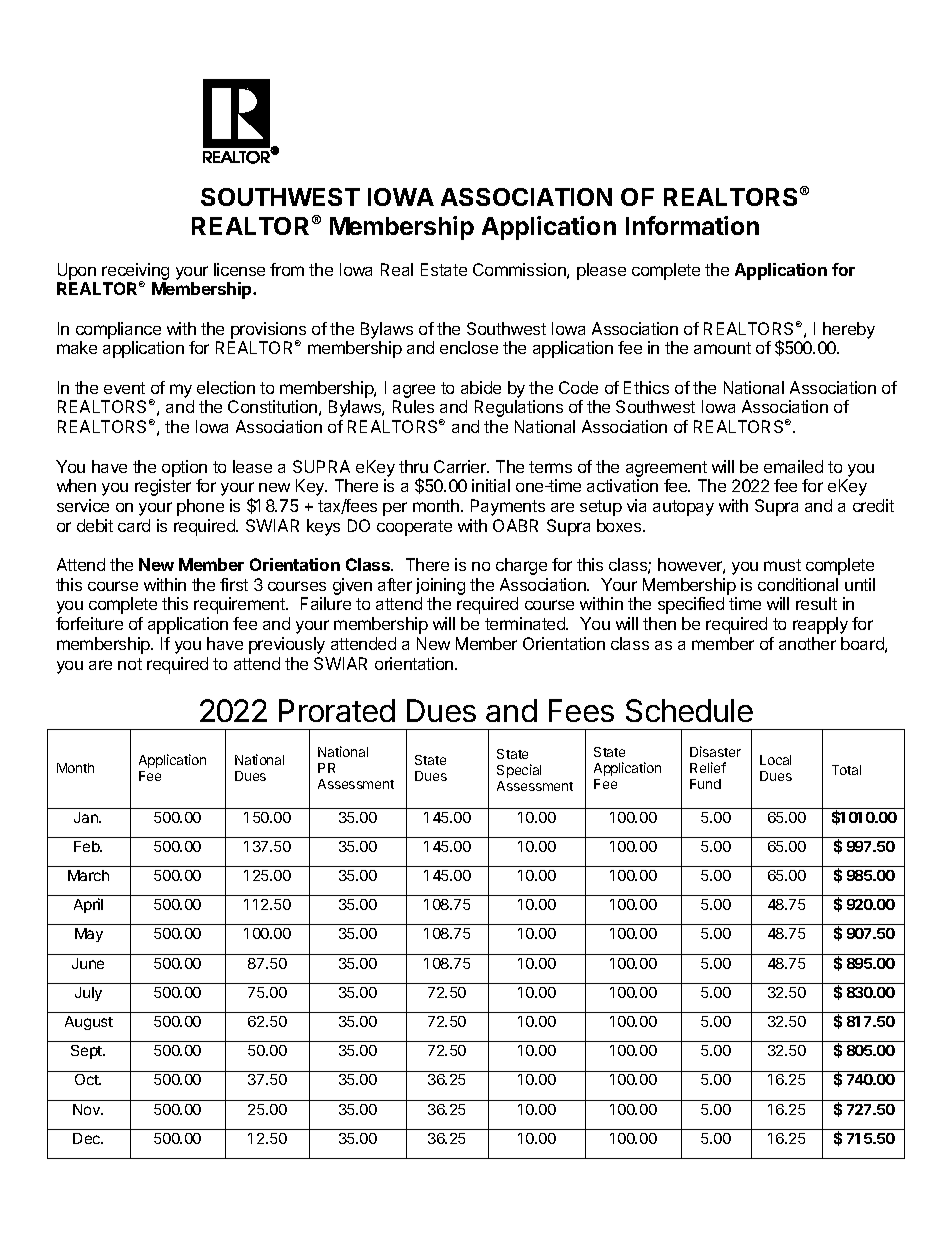 Image resolution: width=952 pixels, height=1233 pixels. What do you see at coordinates (184, 468) in the page?
I see `option` at bounding box center [184, 468].
